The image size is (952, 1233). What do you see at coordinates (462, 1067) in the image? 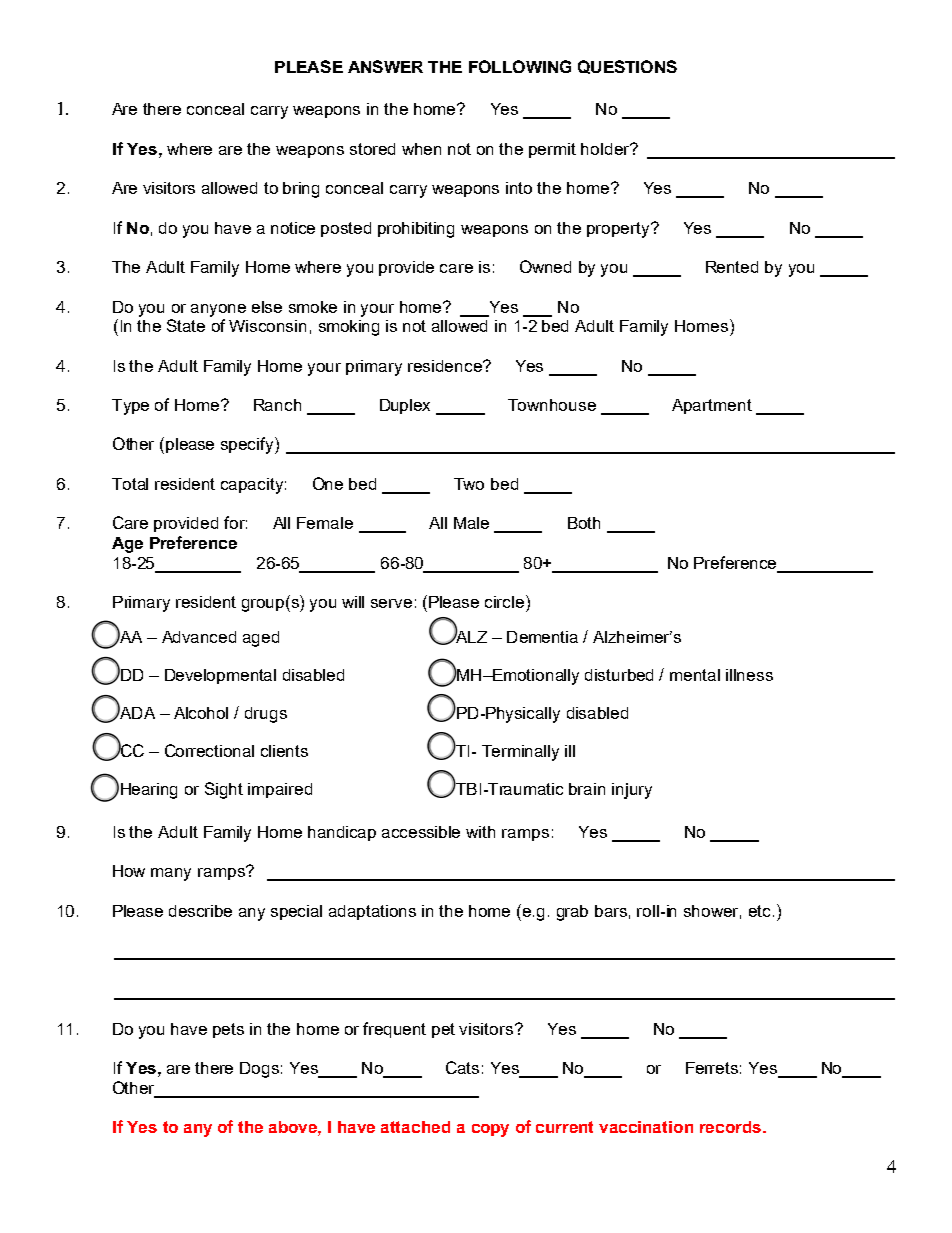
I see `Cats` at bounding box center [462, 1067].
